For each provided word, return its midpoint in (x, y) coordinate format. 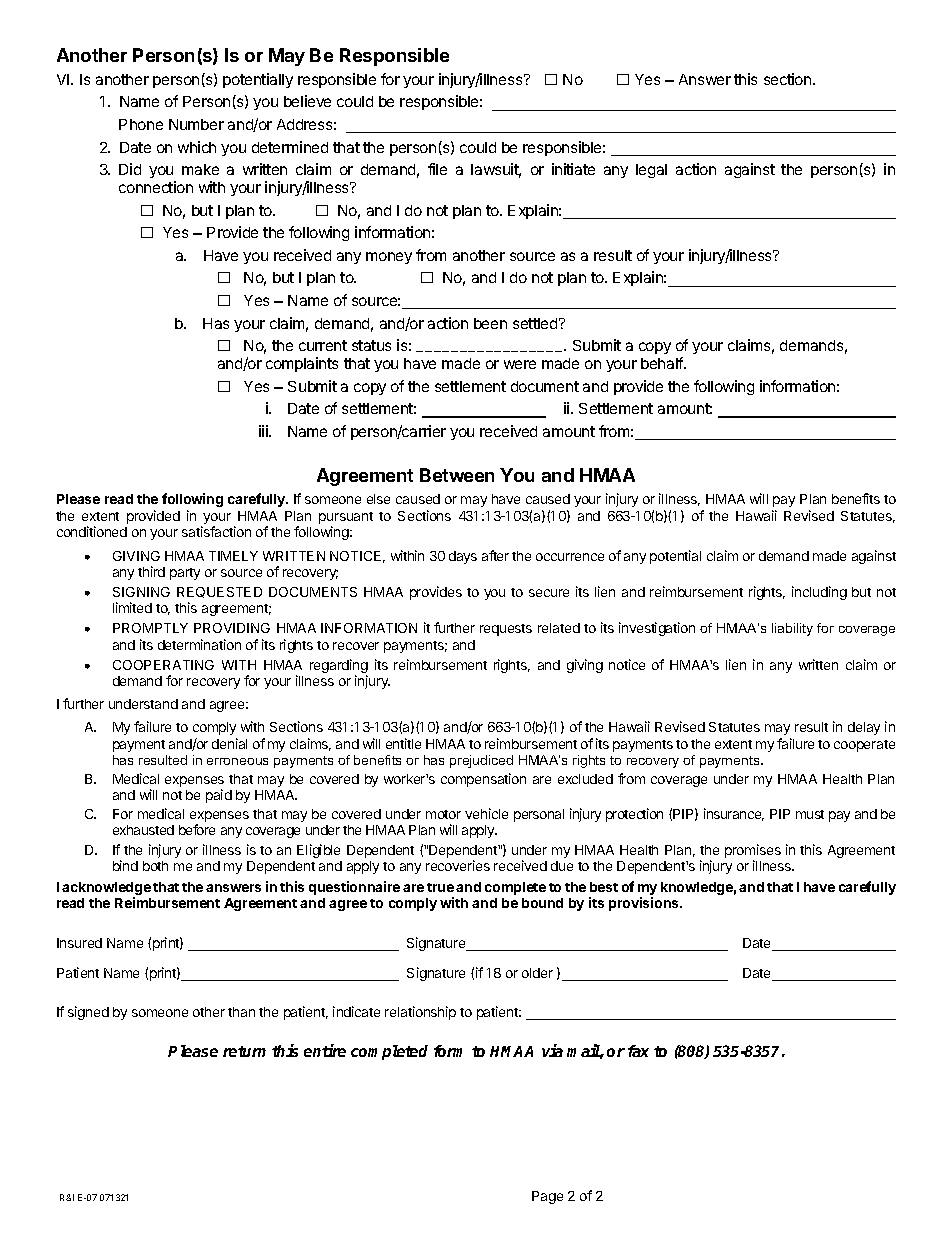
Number (196, 124)
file (437, 169)
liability (792, 629)
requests (506, 630)
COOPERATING (163, 665)
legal (651, 171)
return (244, 1051)
